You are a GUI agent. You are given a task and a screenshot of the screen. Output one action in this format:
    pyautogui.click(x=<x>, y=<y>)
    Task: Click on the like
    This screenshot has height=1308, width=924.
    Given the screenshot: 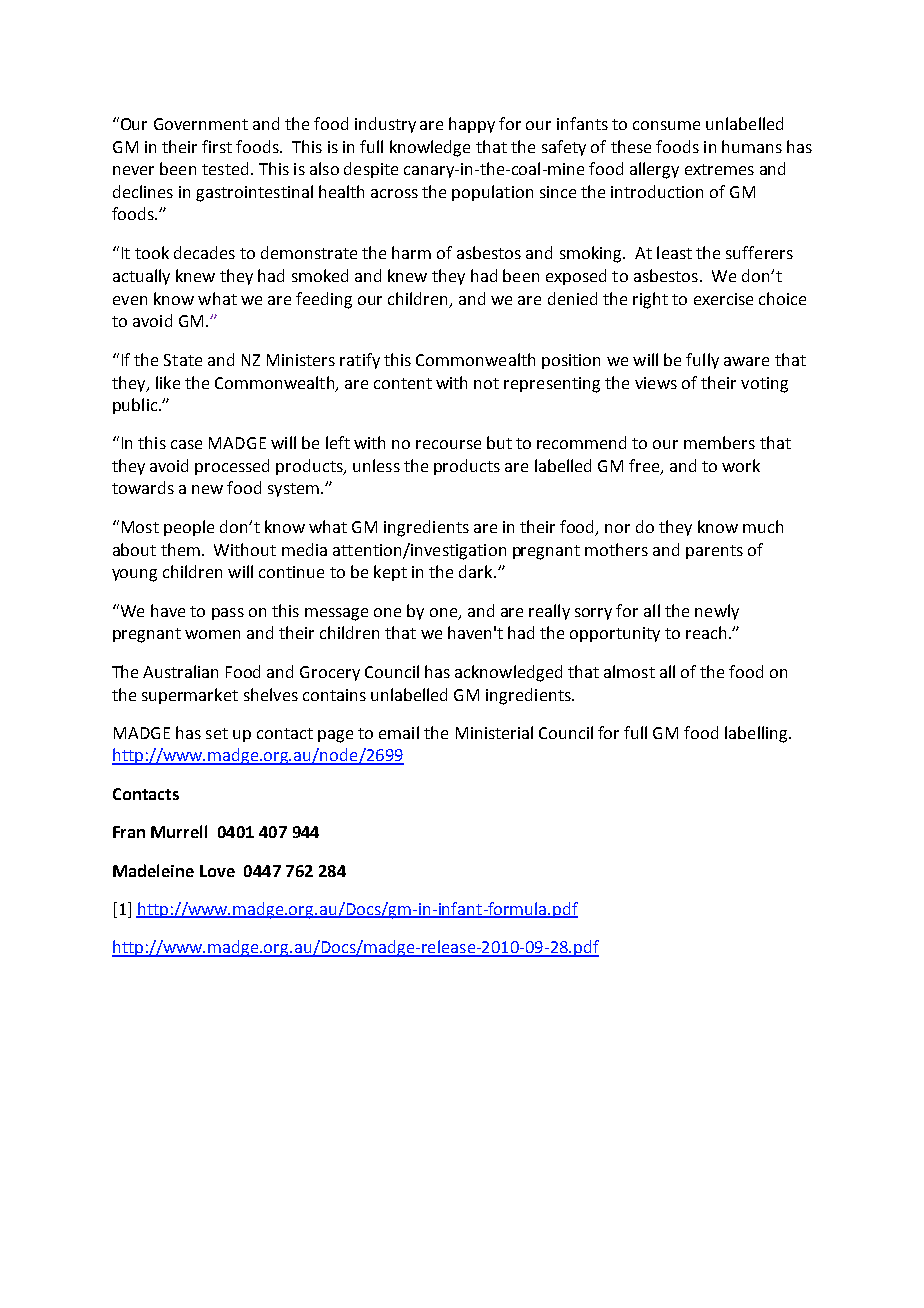 What is the action you would take?
    pyautogui.click(x=168, y=382)
